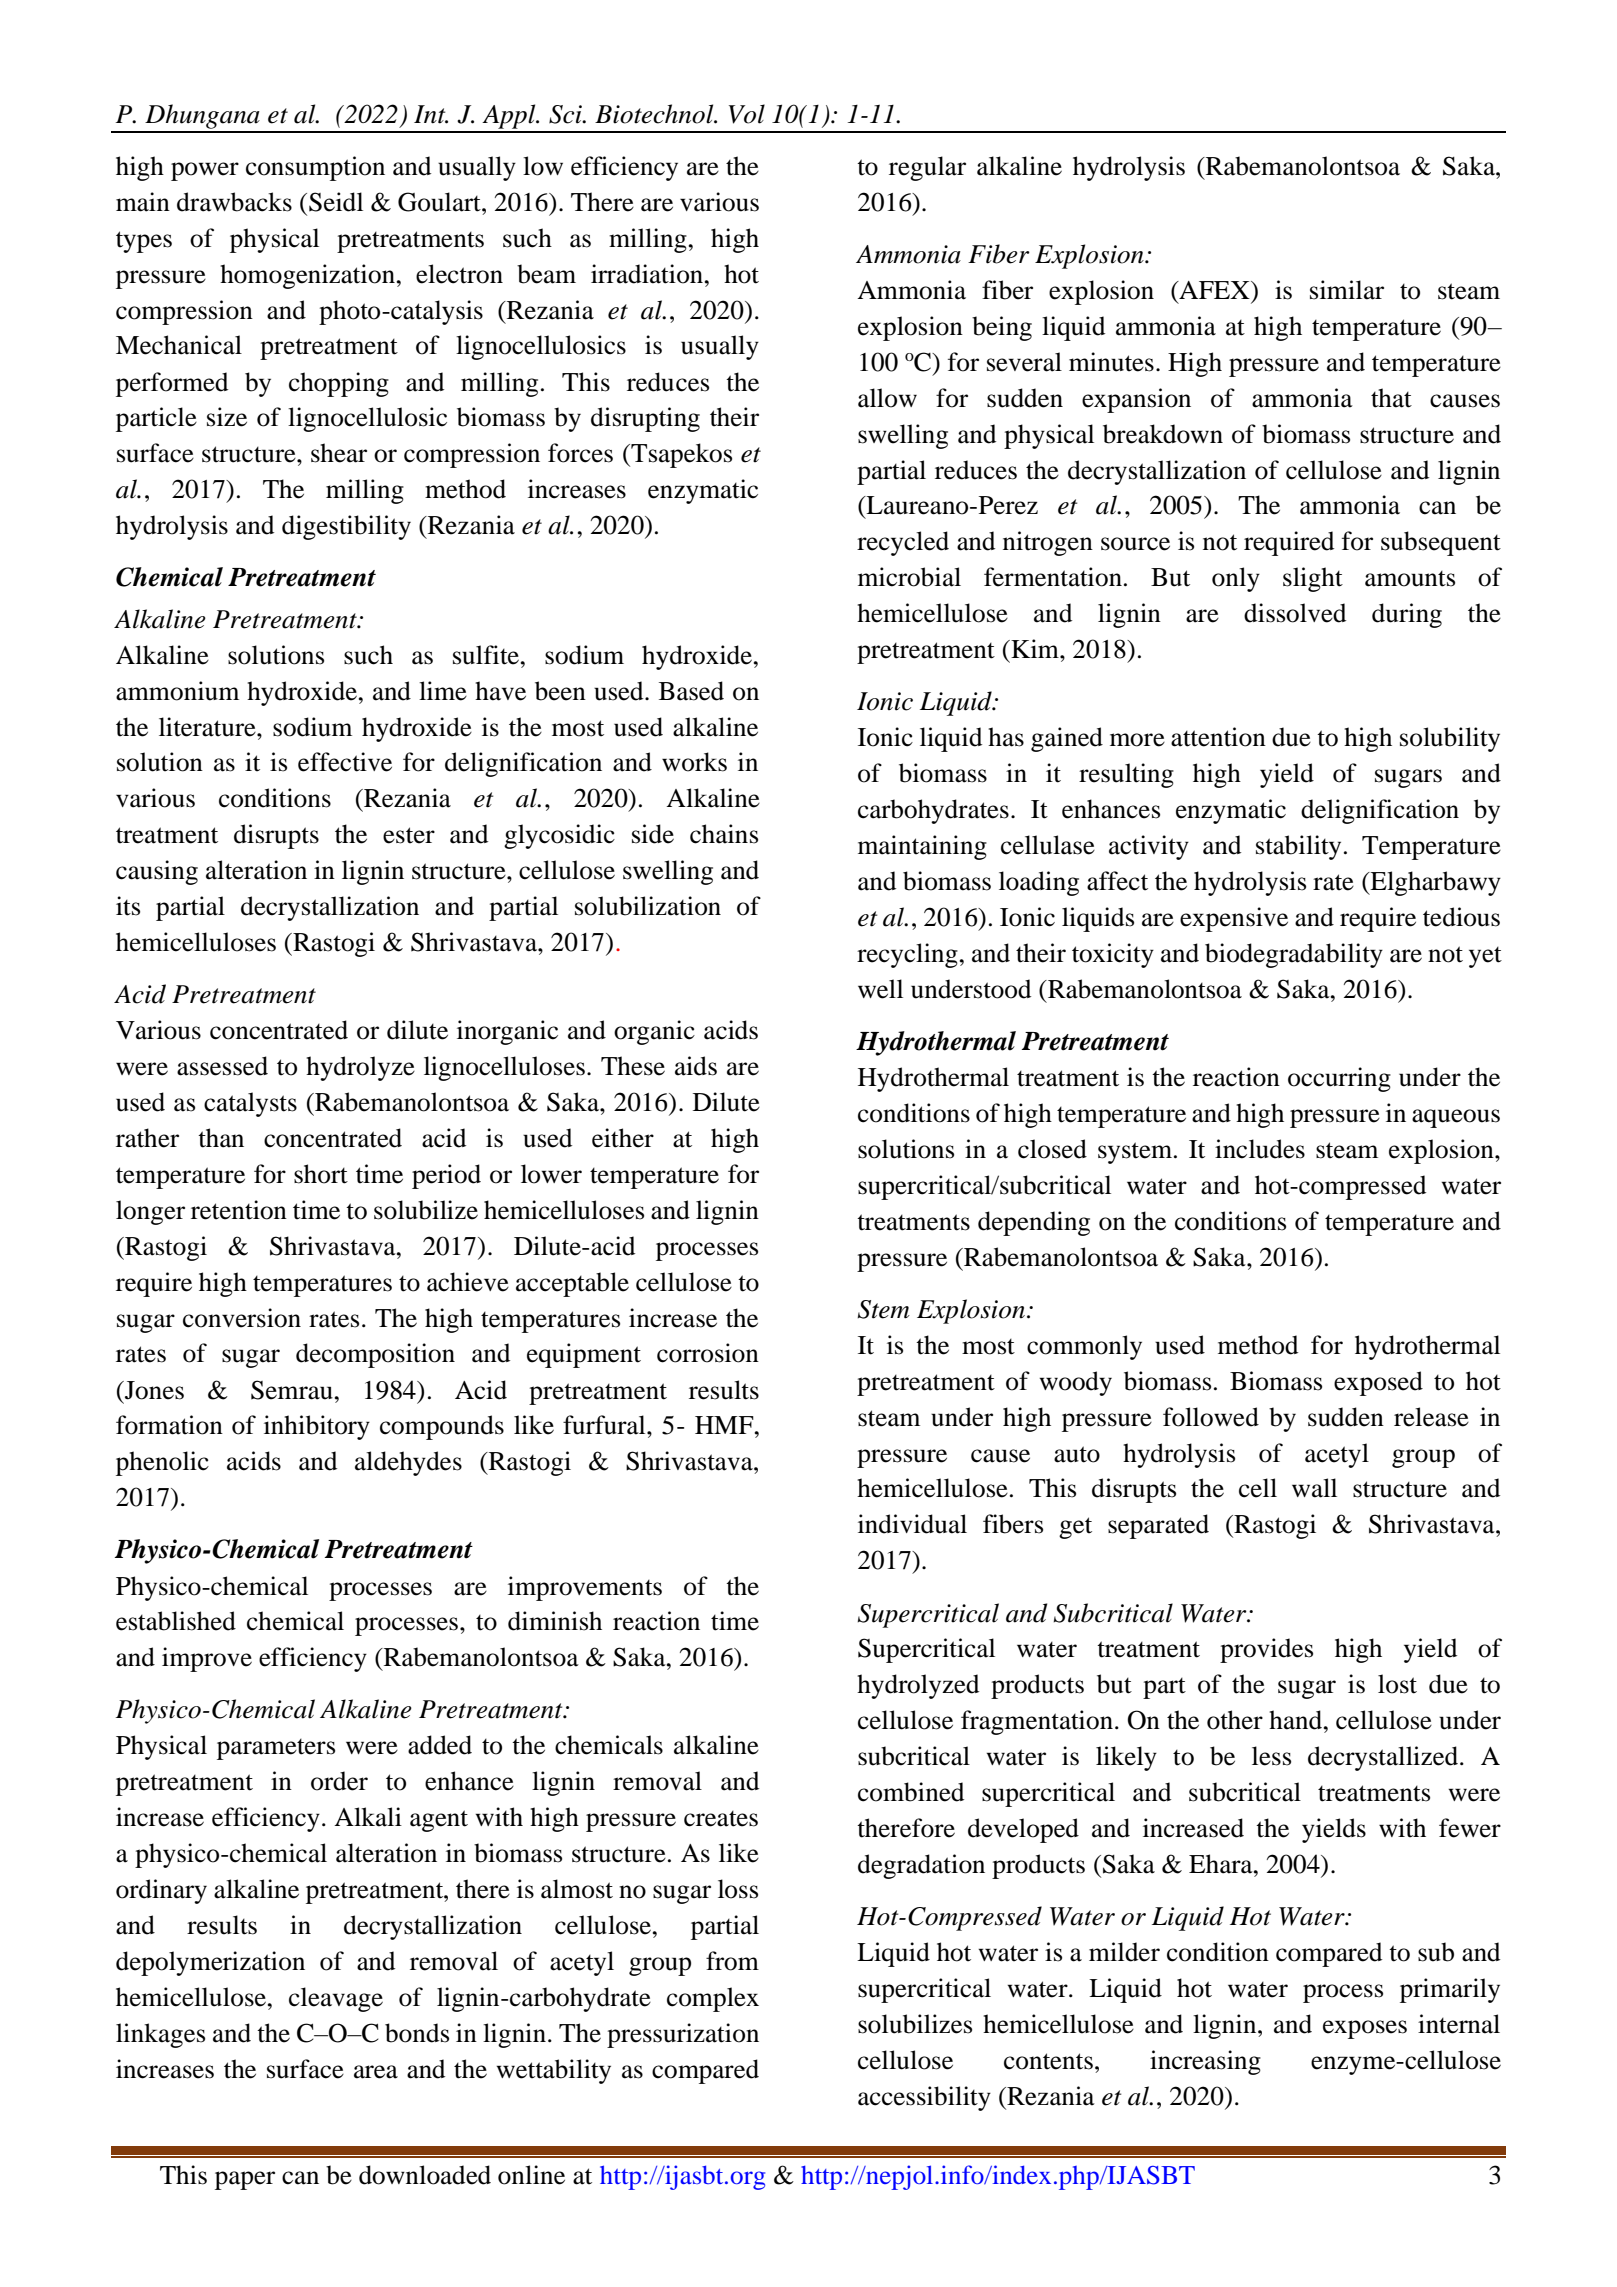  What do you see at coordinates (315, 168) in the document?
I see `consumption` at bounding box center [315, 168].
